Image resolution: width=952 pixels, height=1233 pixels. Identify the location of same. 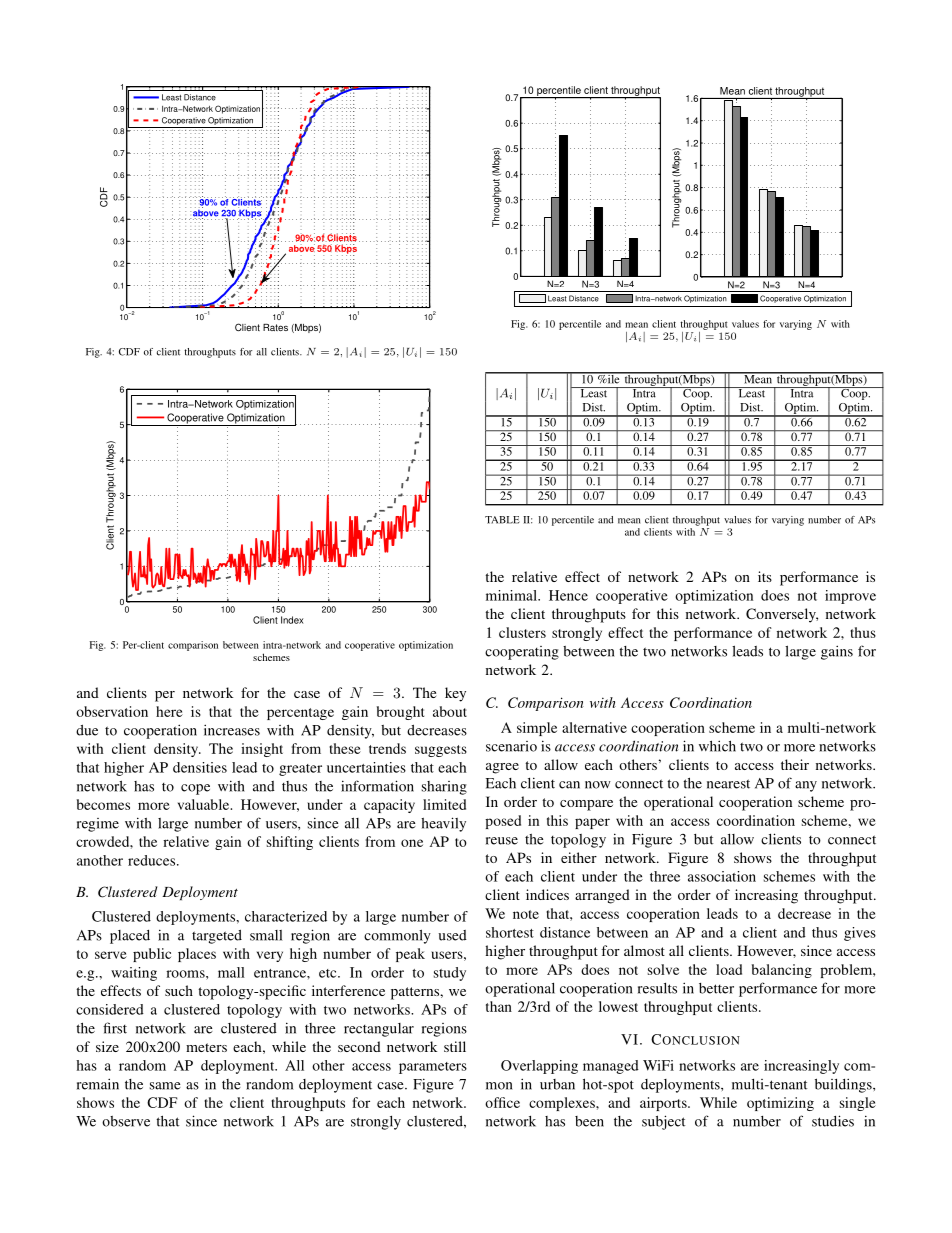
(165, 1086).
